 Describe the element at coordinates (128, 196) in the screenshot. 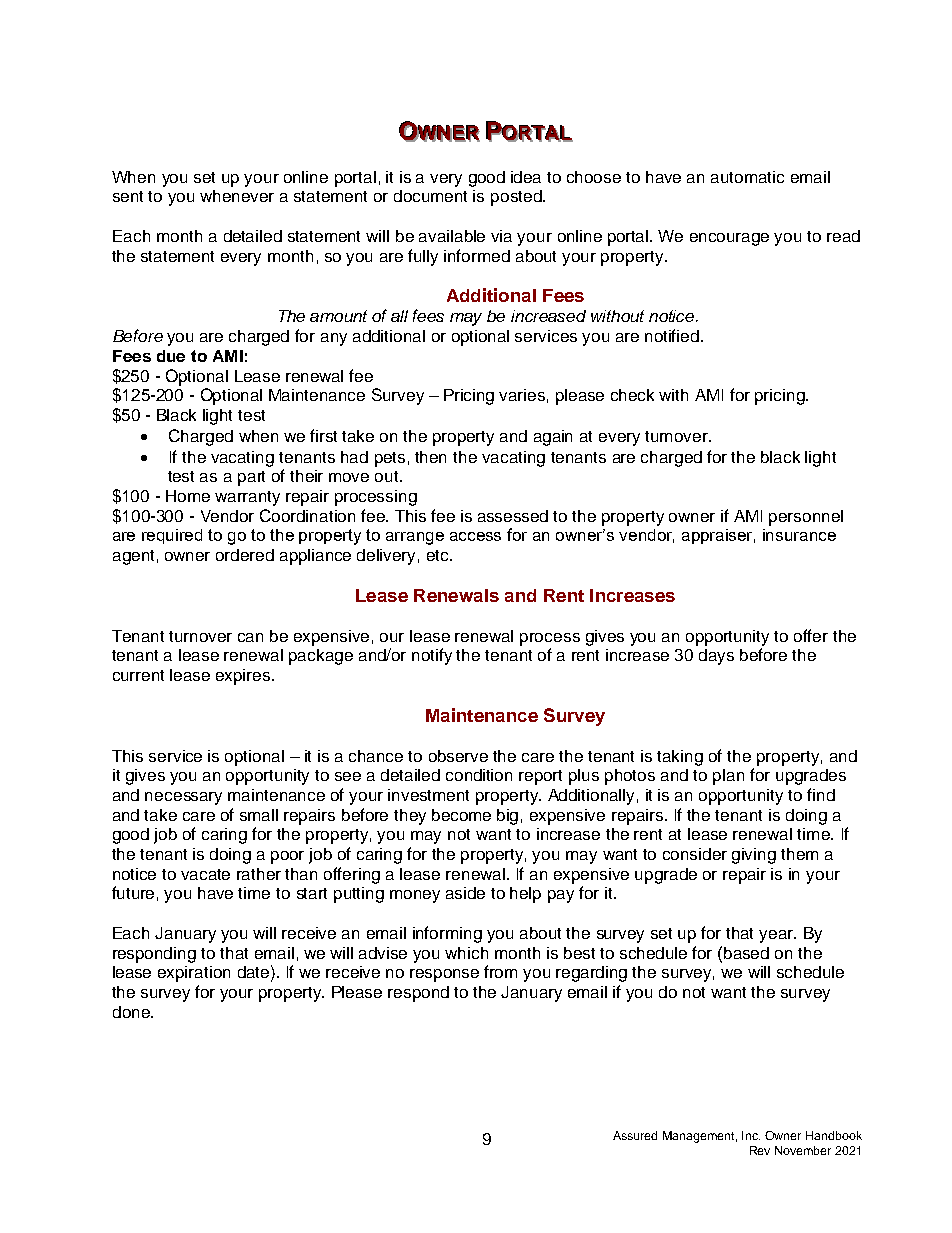

I see `sent` at that location.
